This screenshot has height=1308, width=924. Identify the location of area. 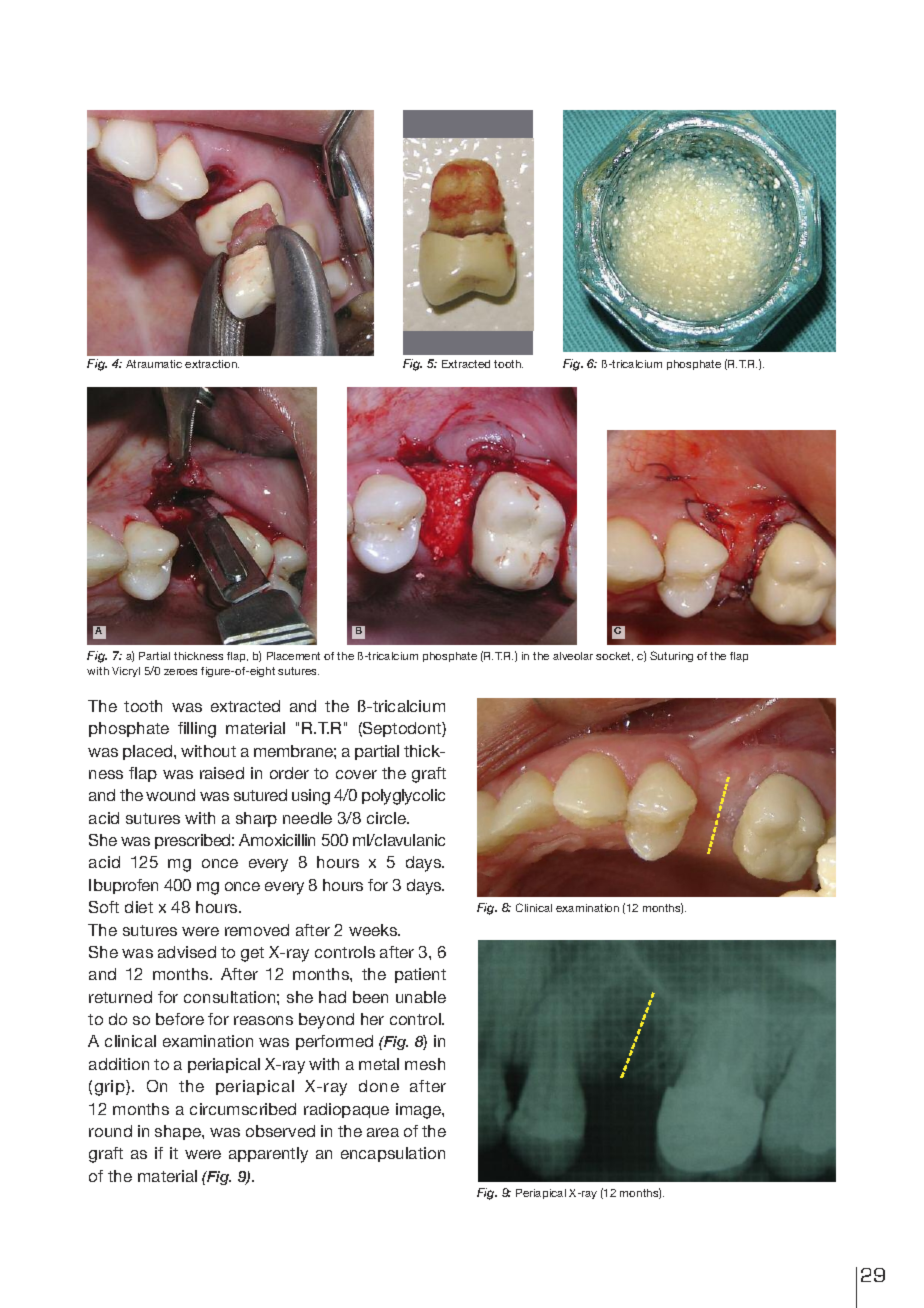
(383, 1132).
